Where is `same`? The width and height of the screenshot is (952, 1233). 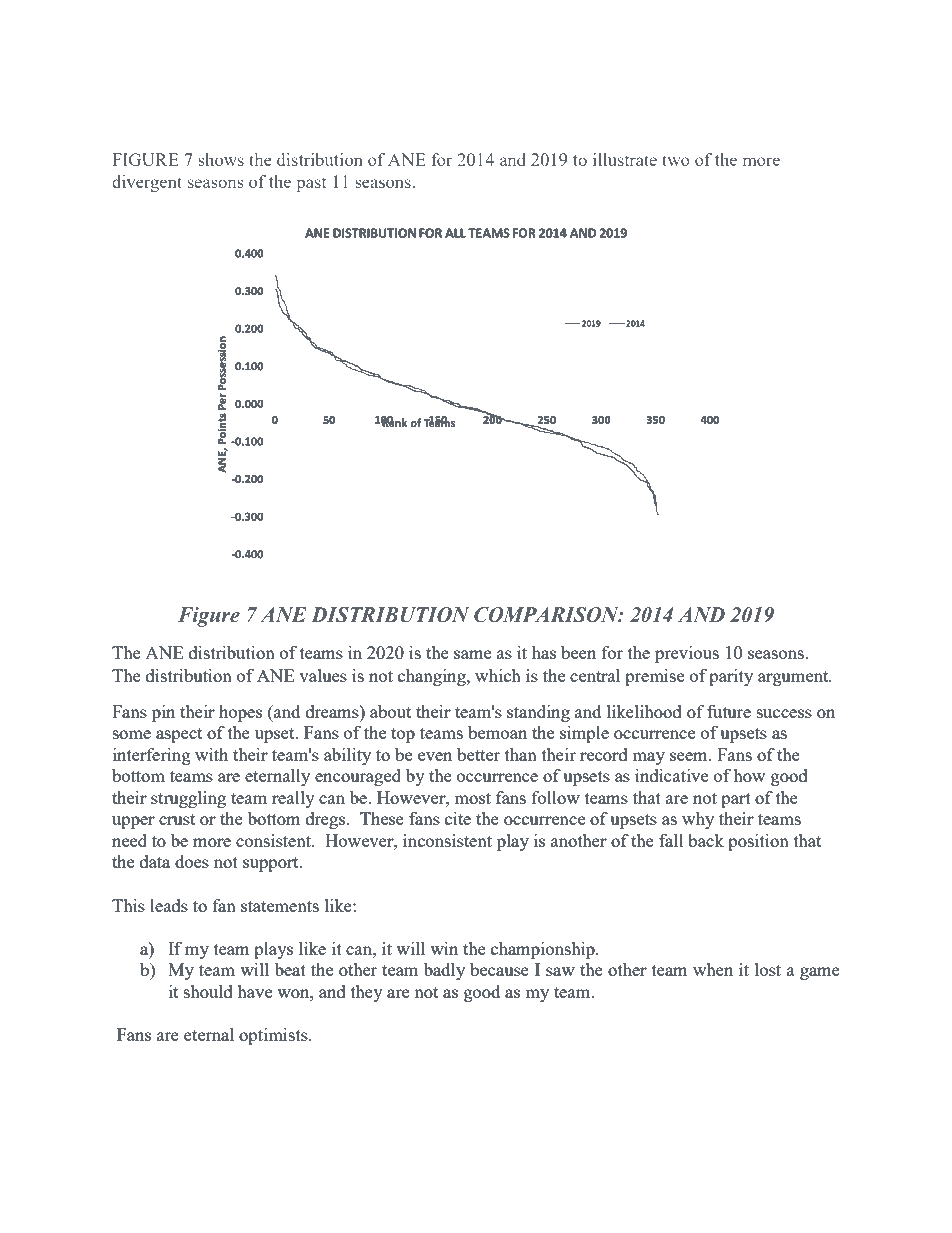 same is located at coordinates (472, 654).
